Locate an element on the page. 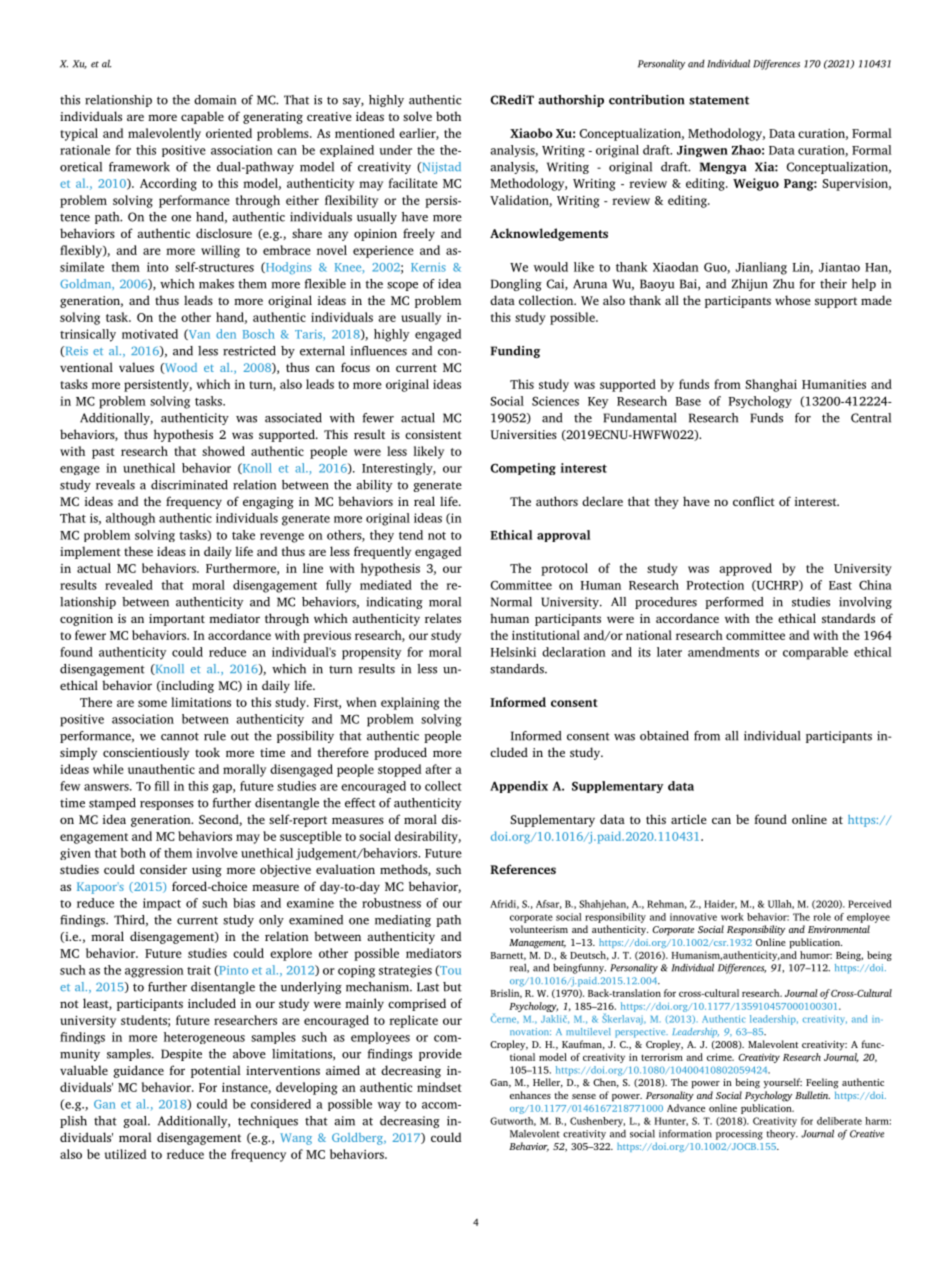 This document has width=952, height=1270. capable is located at coordinates (202, 117).
